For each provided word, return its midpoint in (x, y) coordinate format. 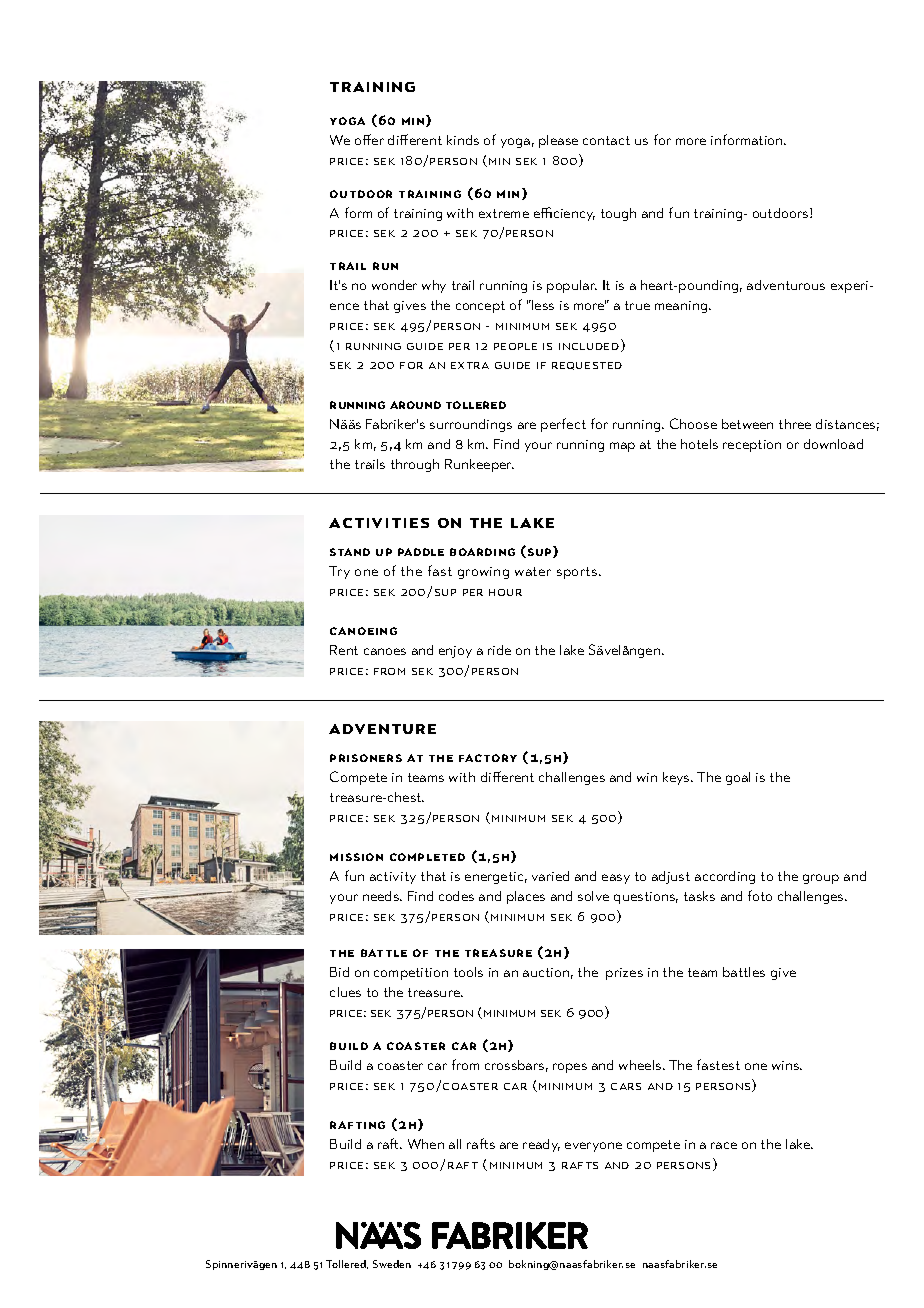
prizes (624, 974)
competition (411, 974)
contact (606, 140)
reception (752, 446)
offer (369, 139)
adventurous (786, 285)
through (415, 465)
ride (499, 650)
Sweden (392, 1264)
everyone (593, 1147)
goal (738, 778)
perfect (563, 425)
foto (760, 895)
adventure (382, 729)
